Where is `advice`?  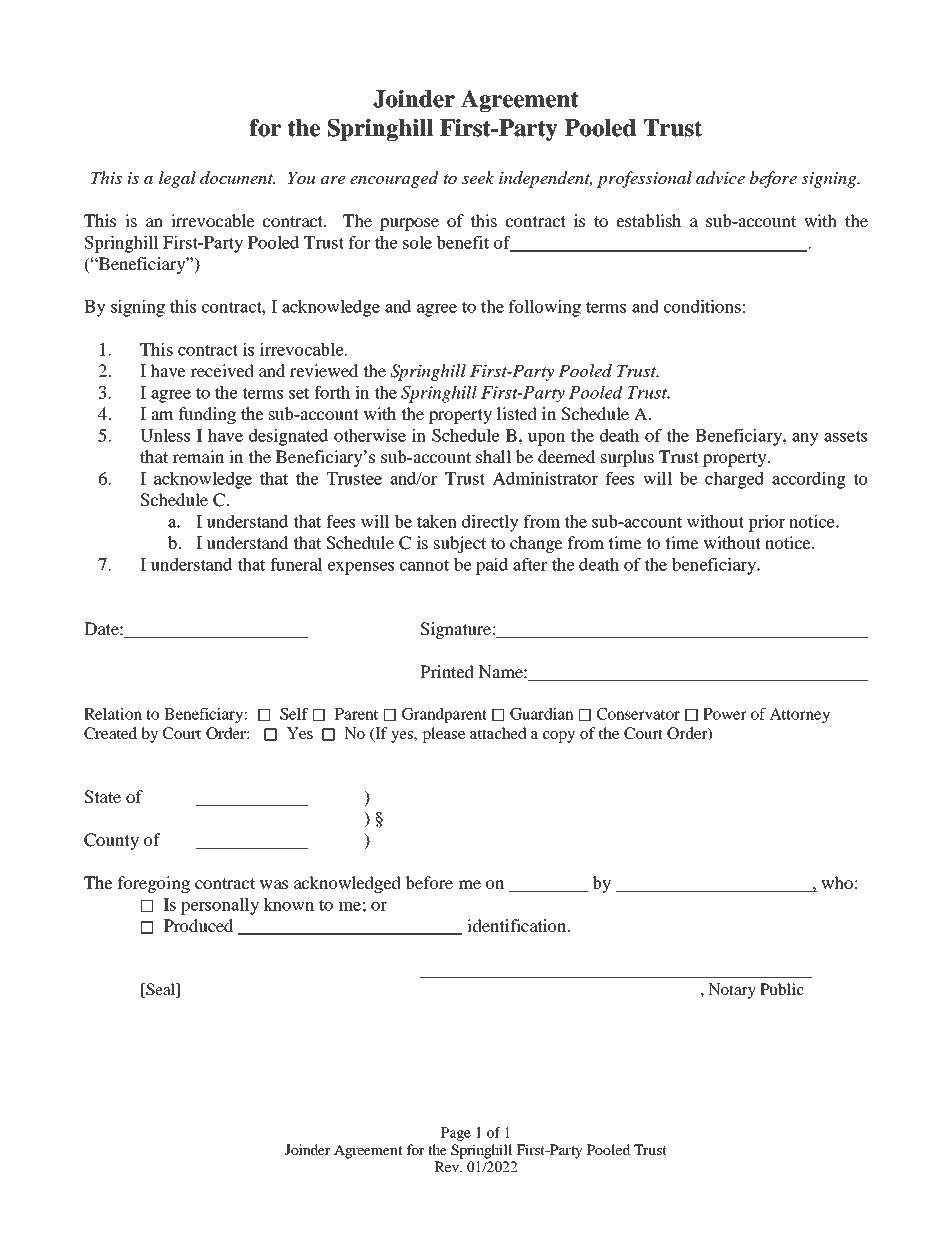 advice is located at coordinates (720, 178).
